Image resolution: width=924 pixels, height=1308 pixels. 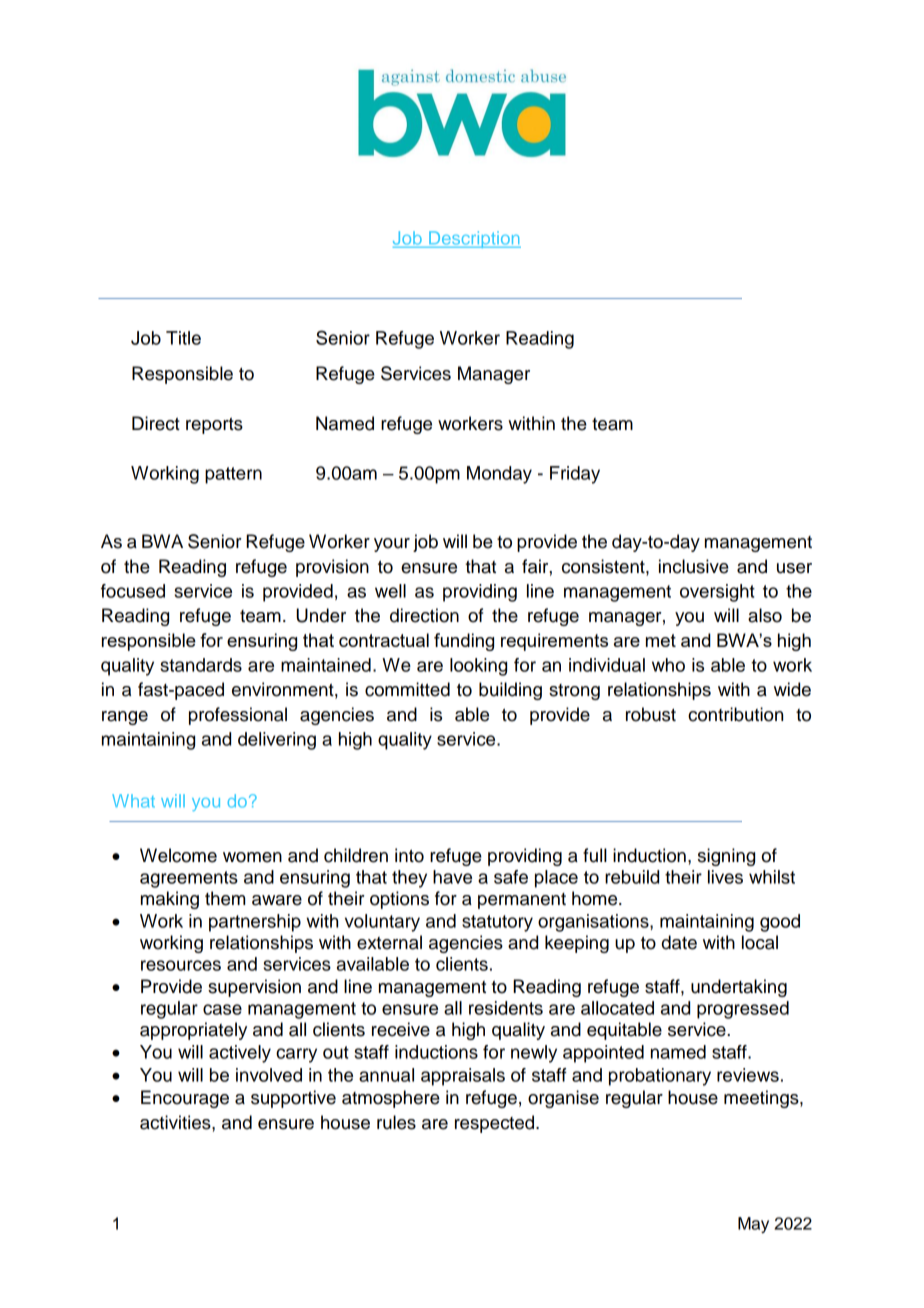 I want to click on signing, so click(x=726, y=857).
